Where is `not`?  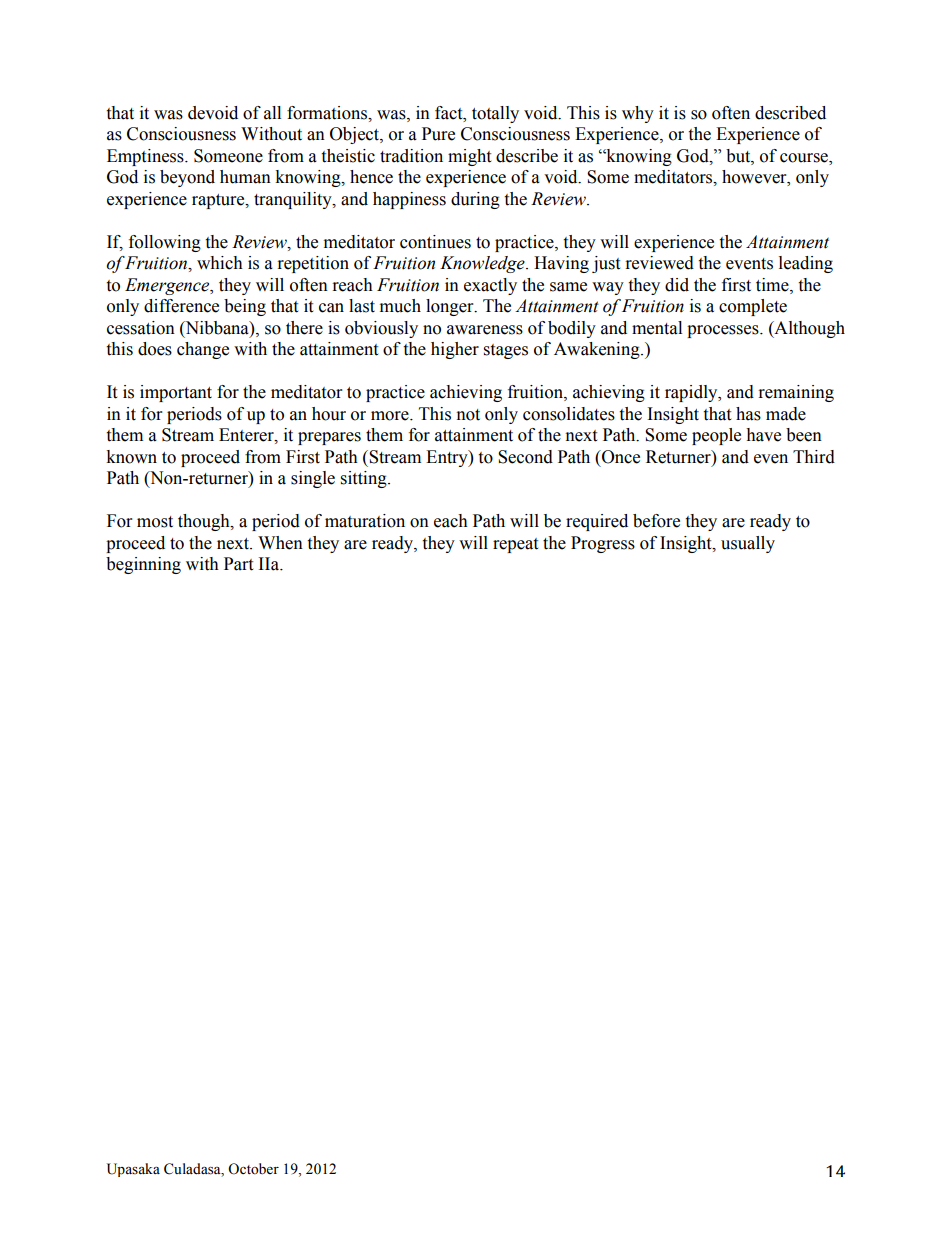
not is located at coordinates (468, 415).
